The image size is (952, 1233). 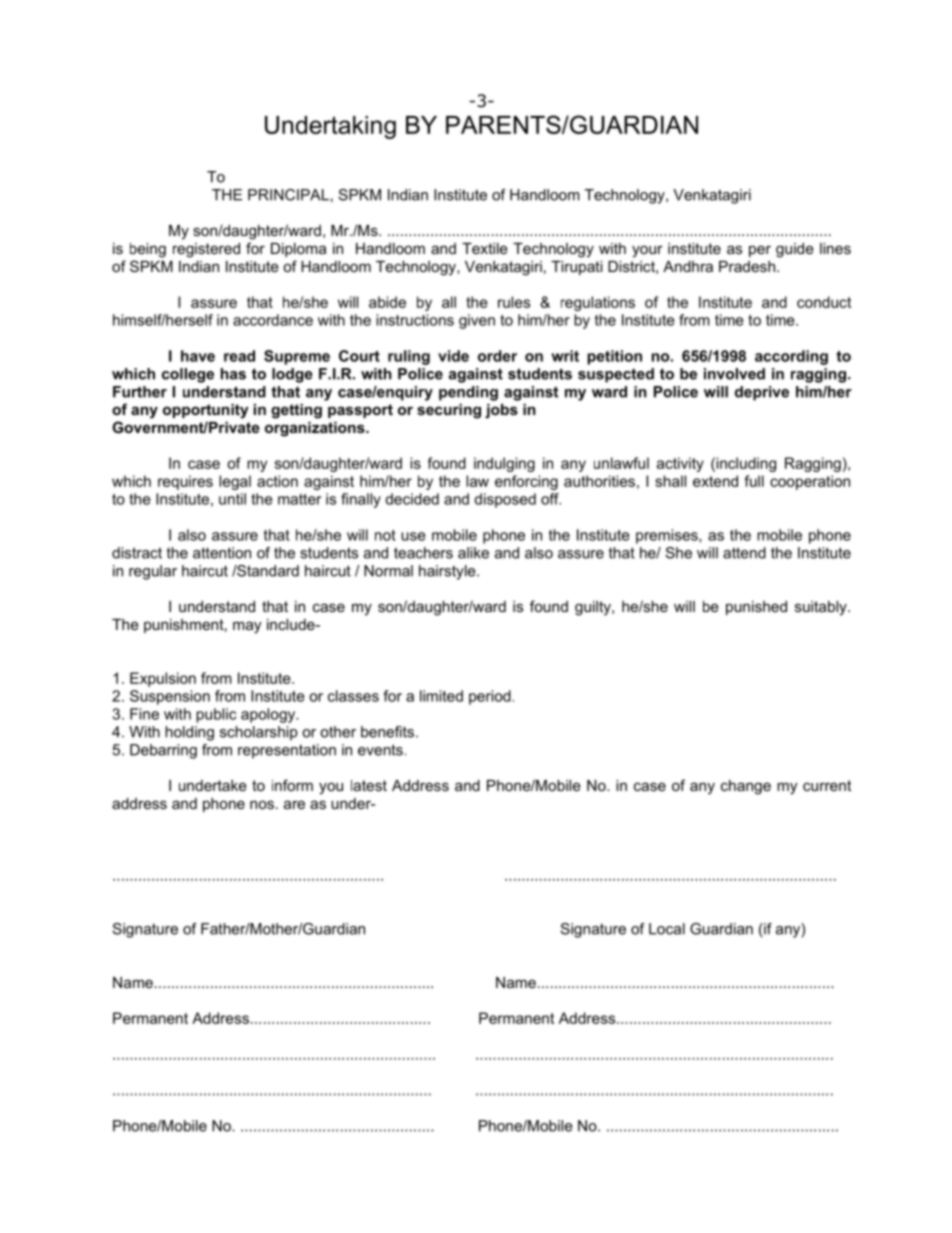 What do you see at coordinates (795, 250) in the screenshot?
I see `guide` at bounding box center [795, 250].
